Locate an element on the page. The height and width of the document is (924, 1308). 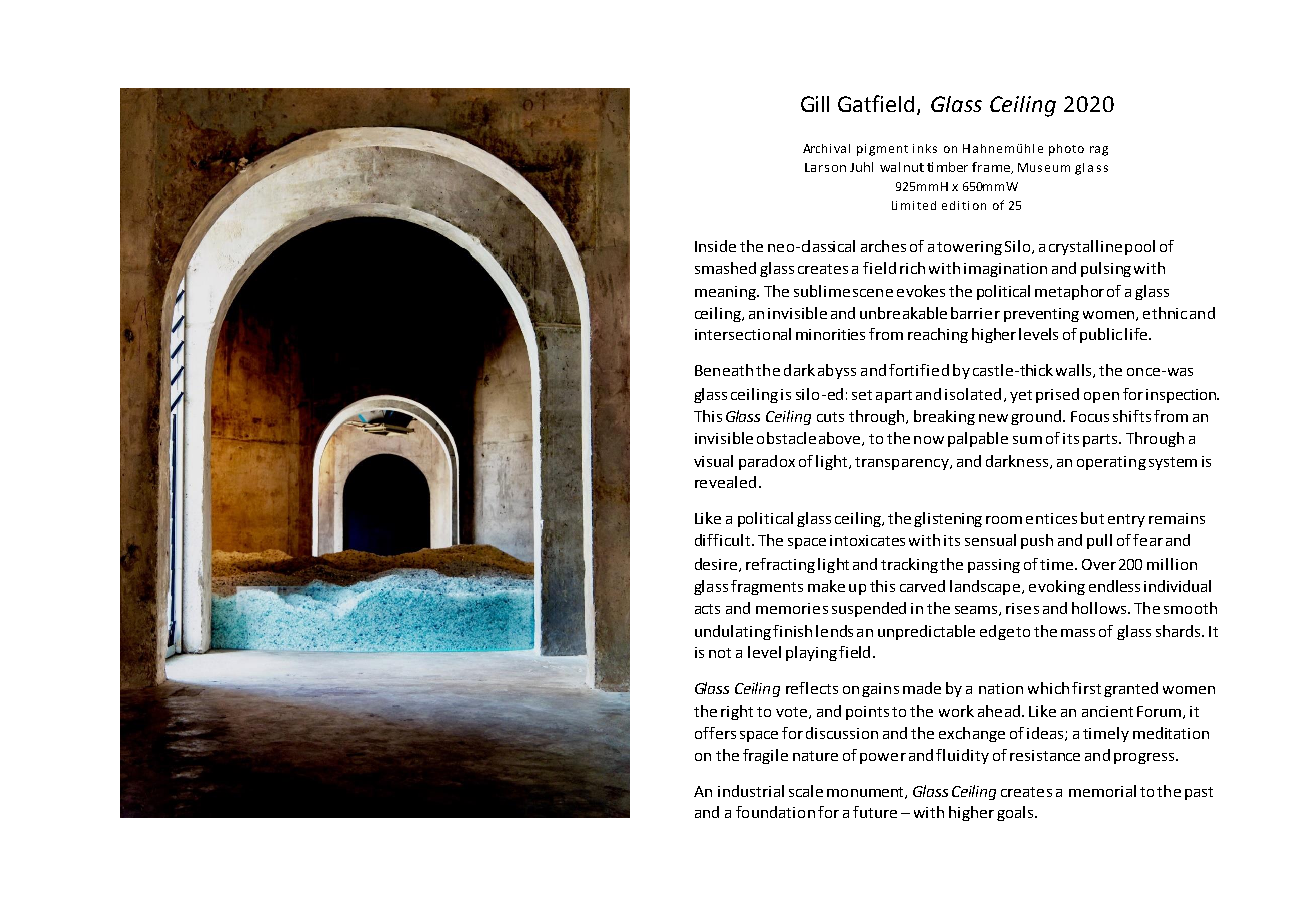
industrial is located at coordinates (751, 791).
